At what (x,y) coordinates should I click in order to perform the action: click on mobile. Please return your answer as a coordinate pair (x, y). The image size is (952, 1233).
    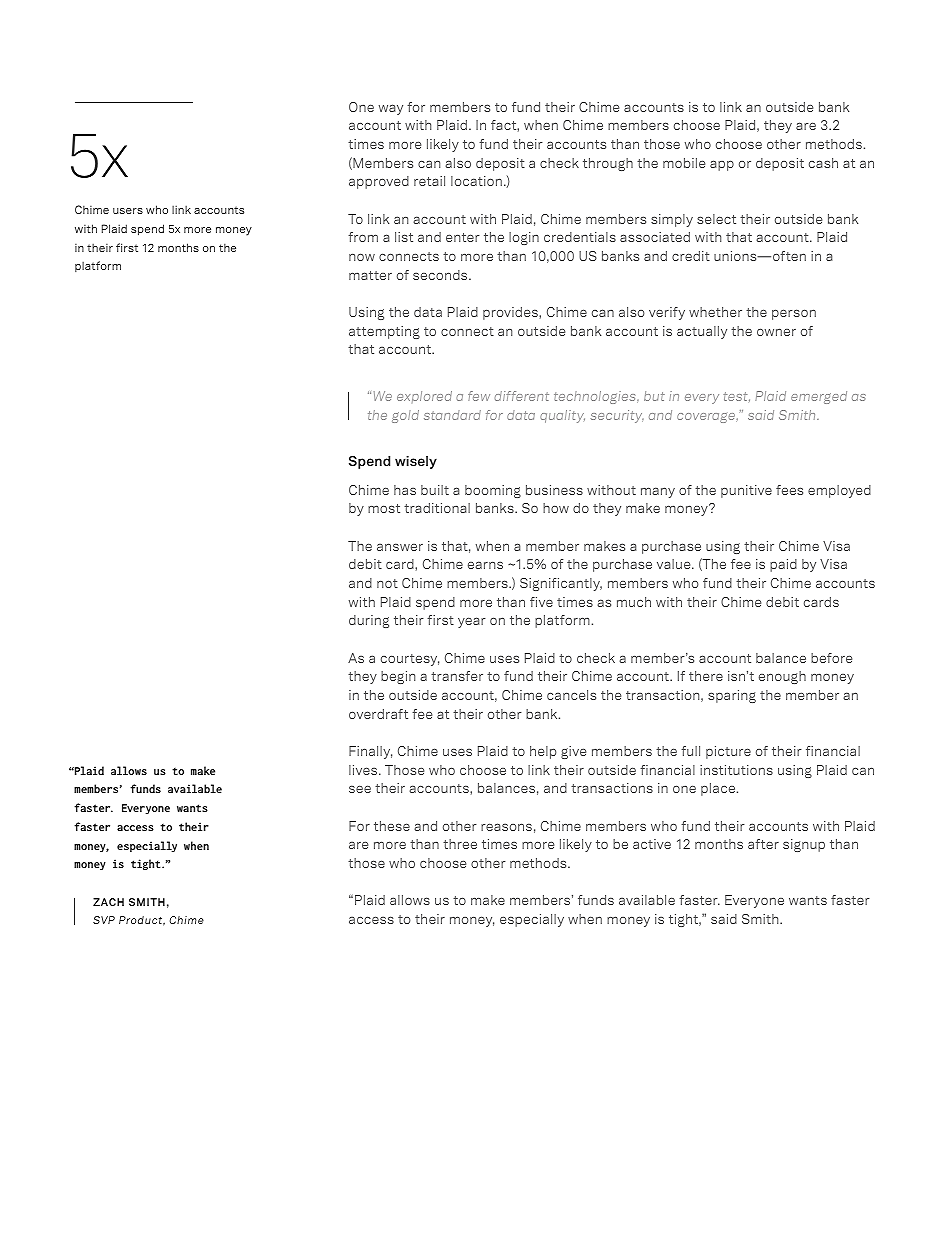
    Looking at the image, I should click on (684, 163).
